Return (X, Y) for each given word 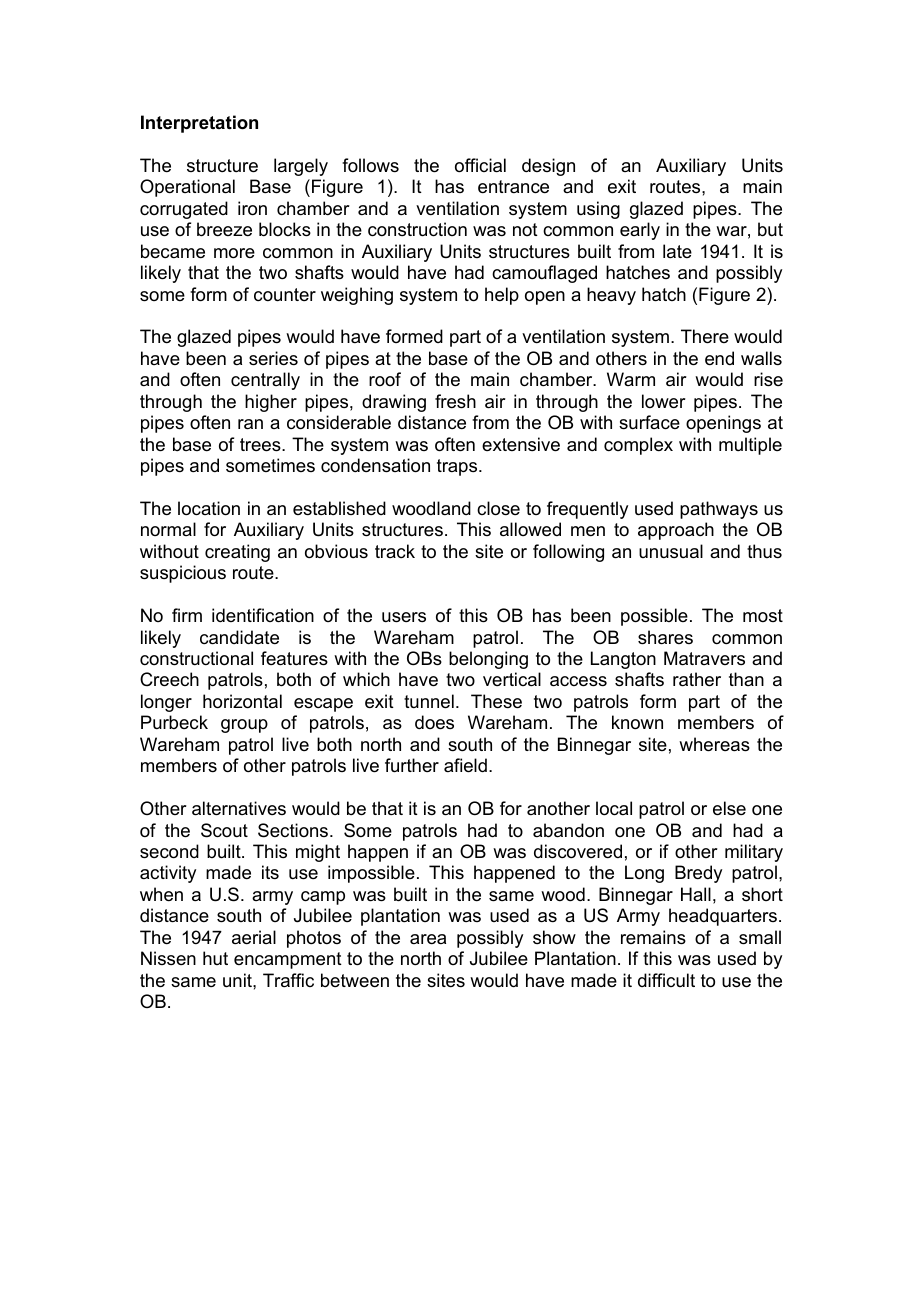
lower (664, 401)
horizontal (242, 701)
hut (215, 958)
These (496, 701)
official (480, 165)
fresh (455, 401)
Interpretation (199, 124)
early (640, 231)
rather (697, 679)
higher (271, 403)
